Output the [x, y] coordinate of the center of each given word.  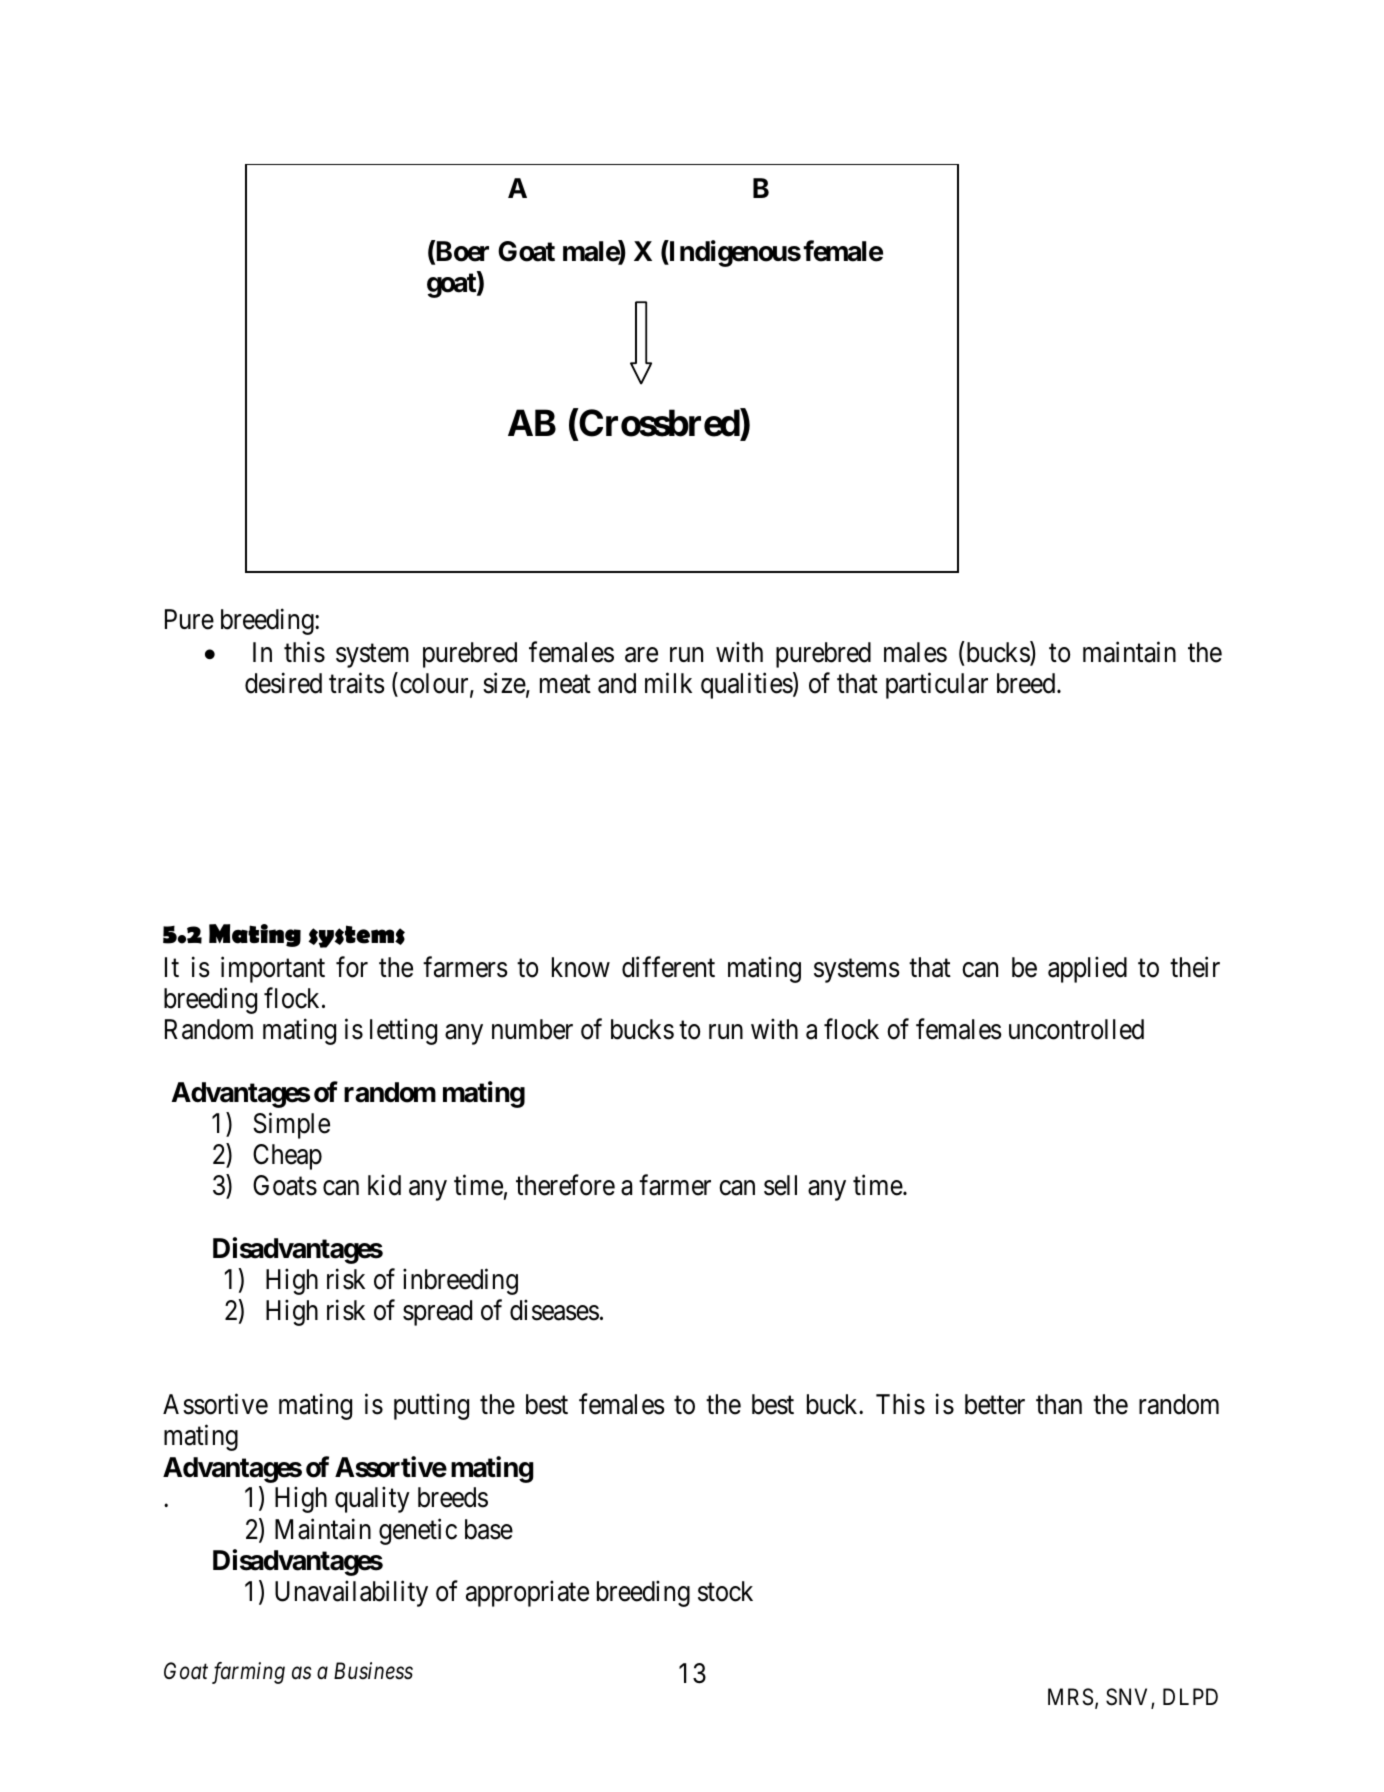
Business [373, 1671]
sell [780, 1185]
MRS [1070, 1697]
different [668, 967]
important [273, 969]
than [1059, 1404]
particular [937, 686]
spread [437, 1313]
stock [725, 1591]
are [641, 655]
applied [1087, 969]
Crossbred [660, 423]
